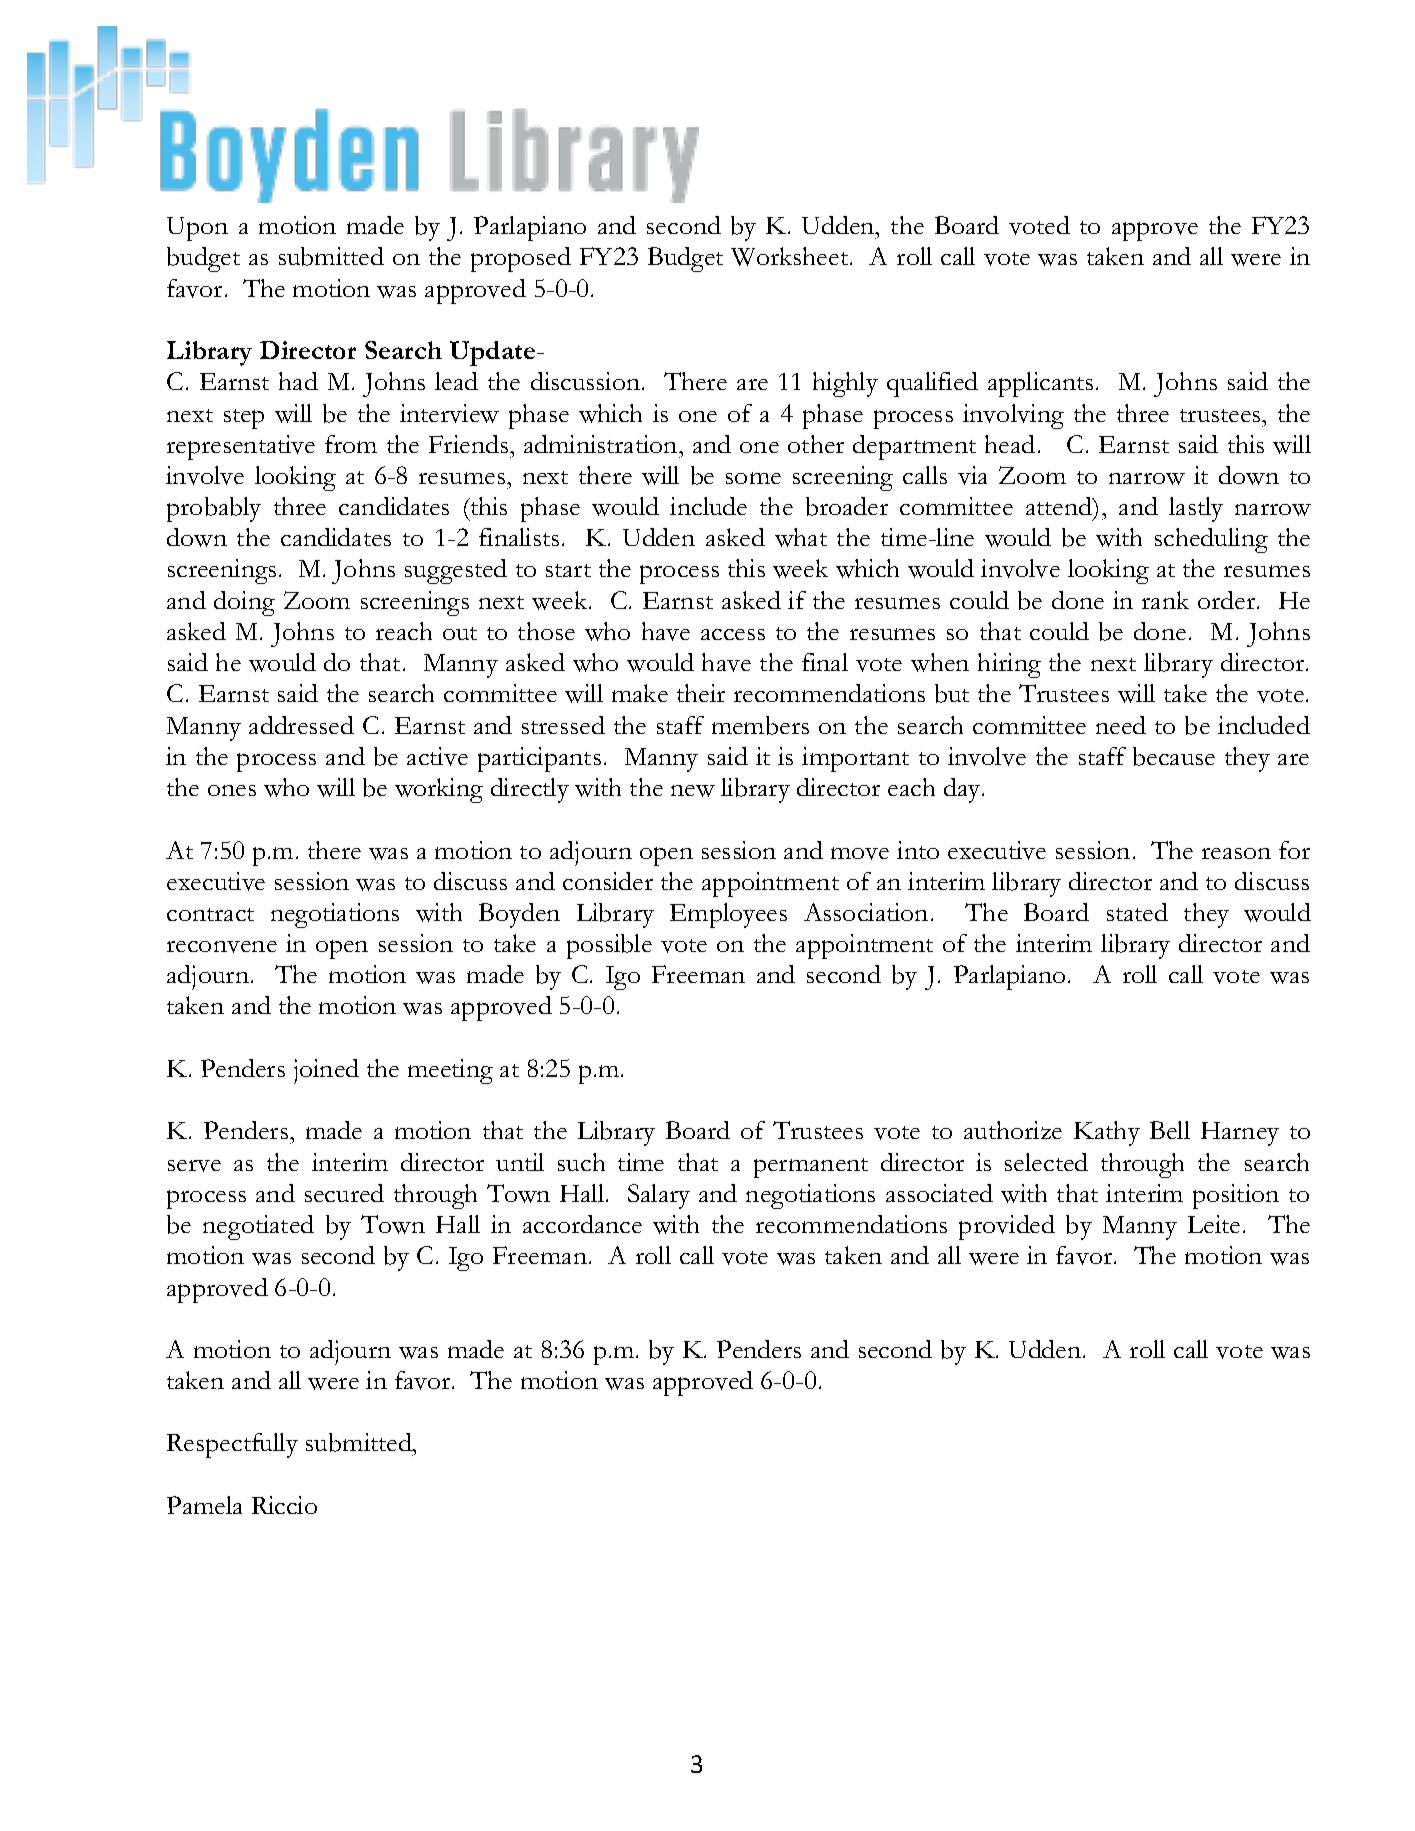 Image resolution: width=1415 pixels, height=1831 pixels. I want to click on secured, so click(344, 1193).
